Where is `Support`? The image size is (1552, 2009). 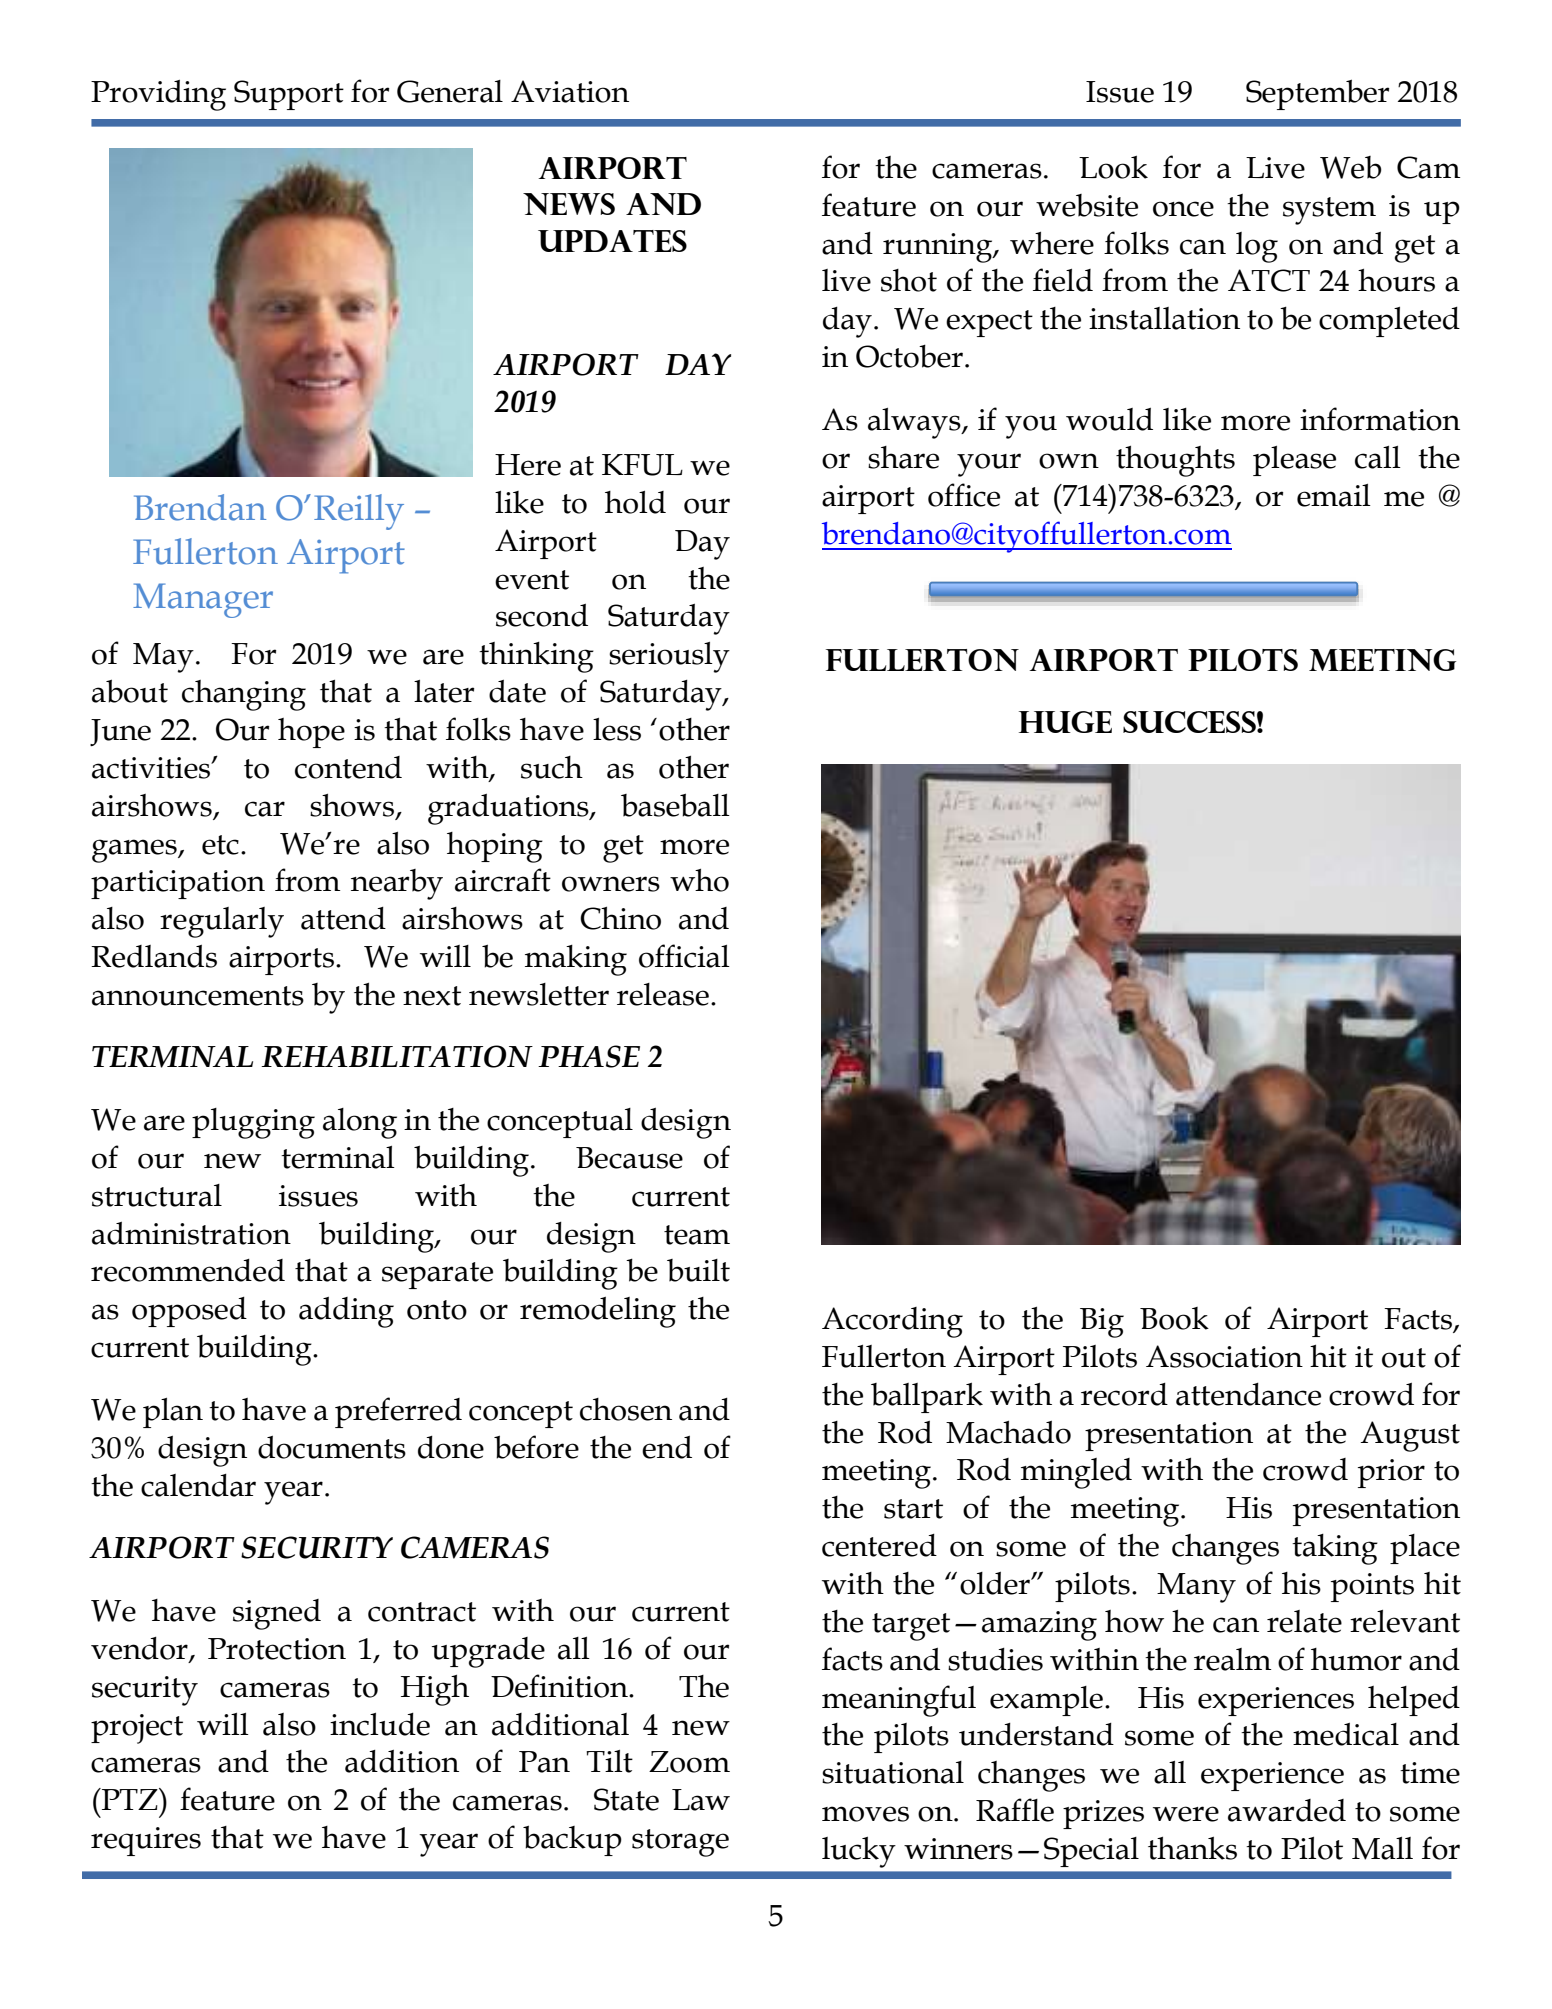 Support is located at coordinates (289, 95).
